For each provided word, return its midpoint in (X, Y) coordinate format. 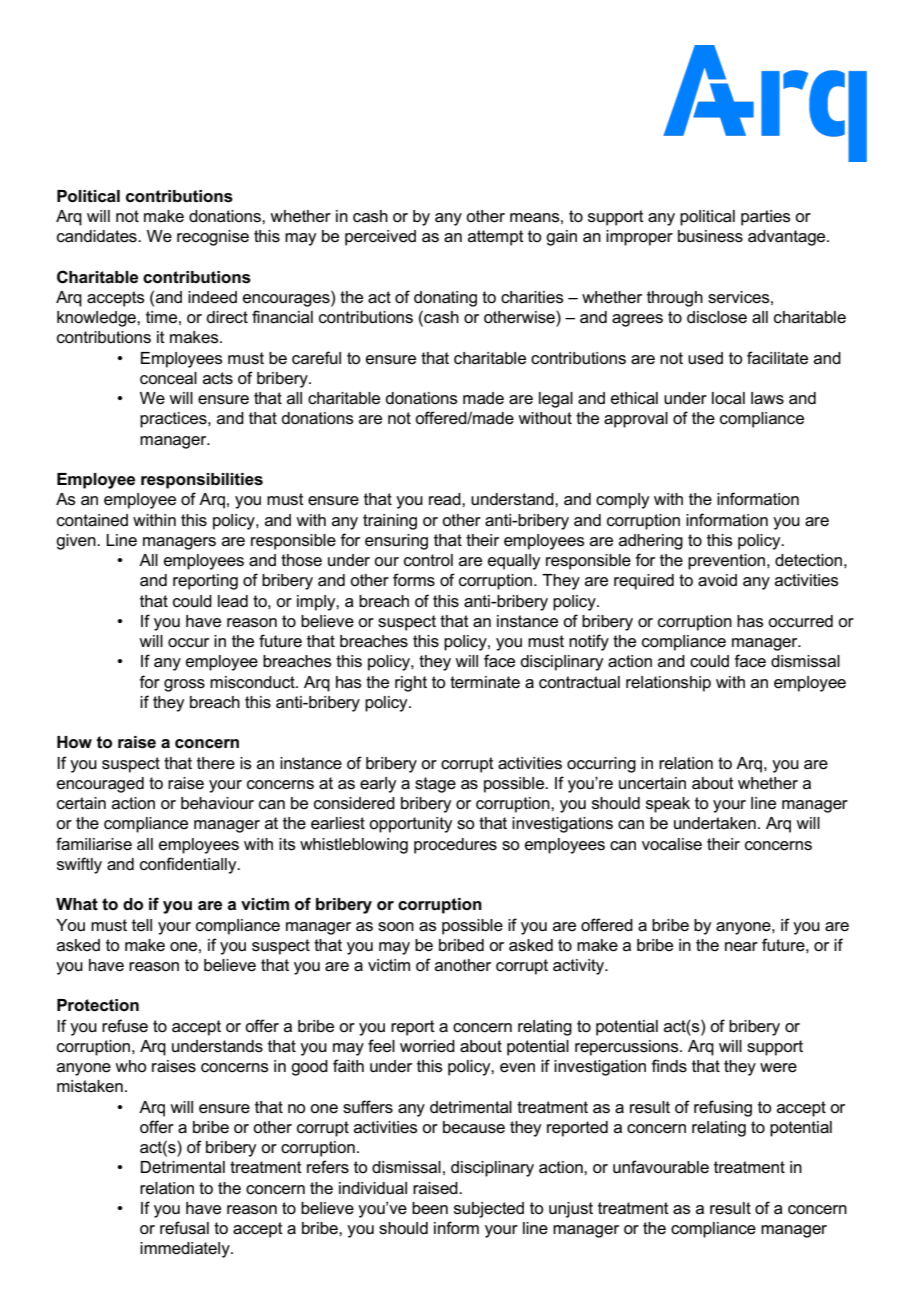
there (216, 763)
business (710, 236)
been (430, 1208)
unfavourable (661, 1167)
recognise (213, 238)
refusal (184, 1228)
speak (668, 805)
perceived (380, 238)
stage (435, 785)
